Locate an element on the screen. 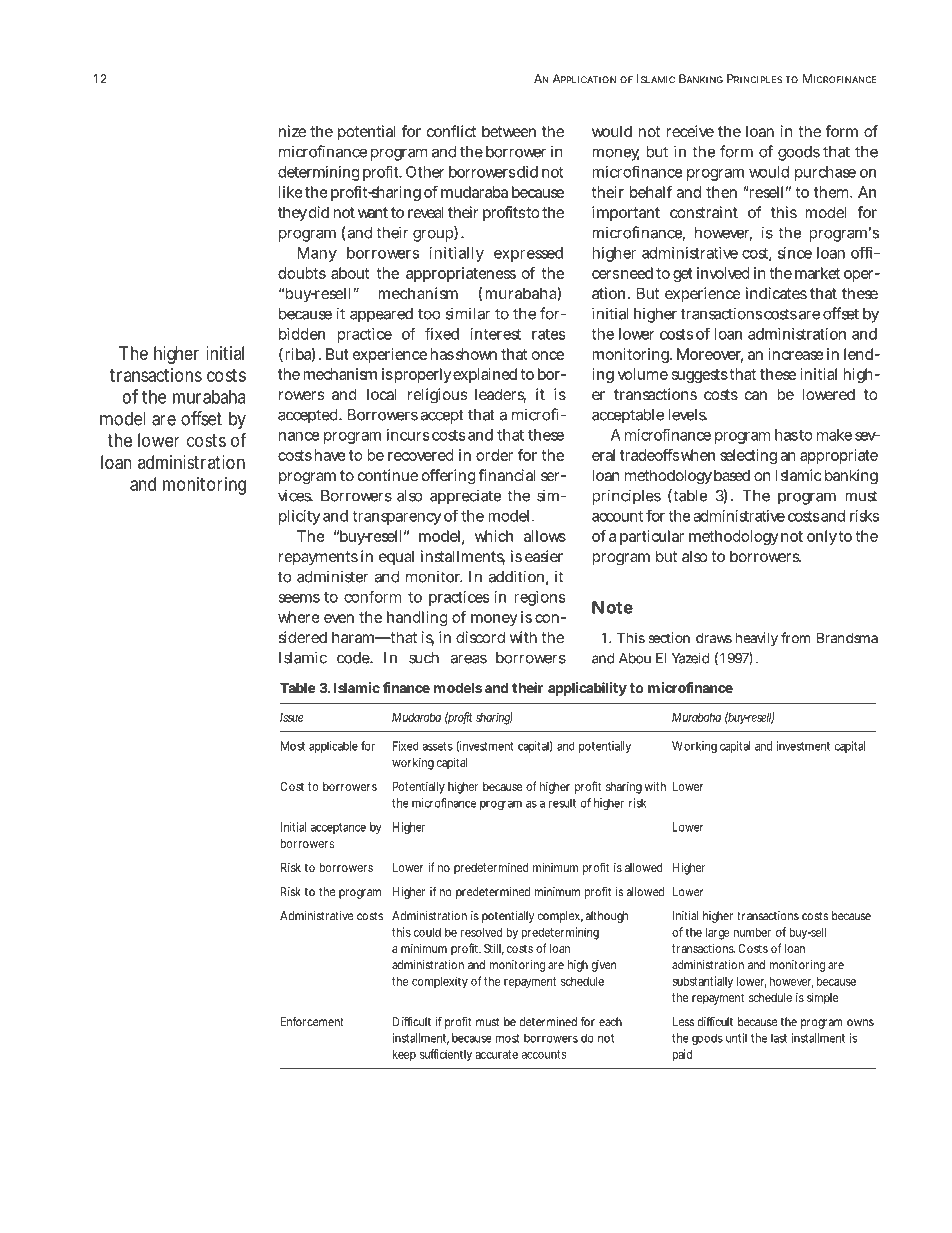 The width and height of the screenshot is (952, 1233). last is located at coordinates (779, 1038).
